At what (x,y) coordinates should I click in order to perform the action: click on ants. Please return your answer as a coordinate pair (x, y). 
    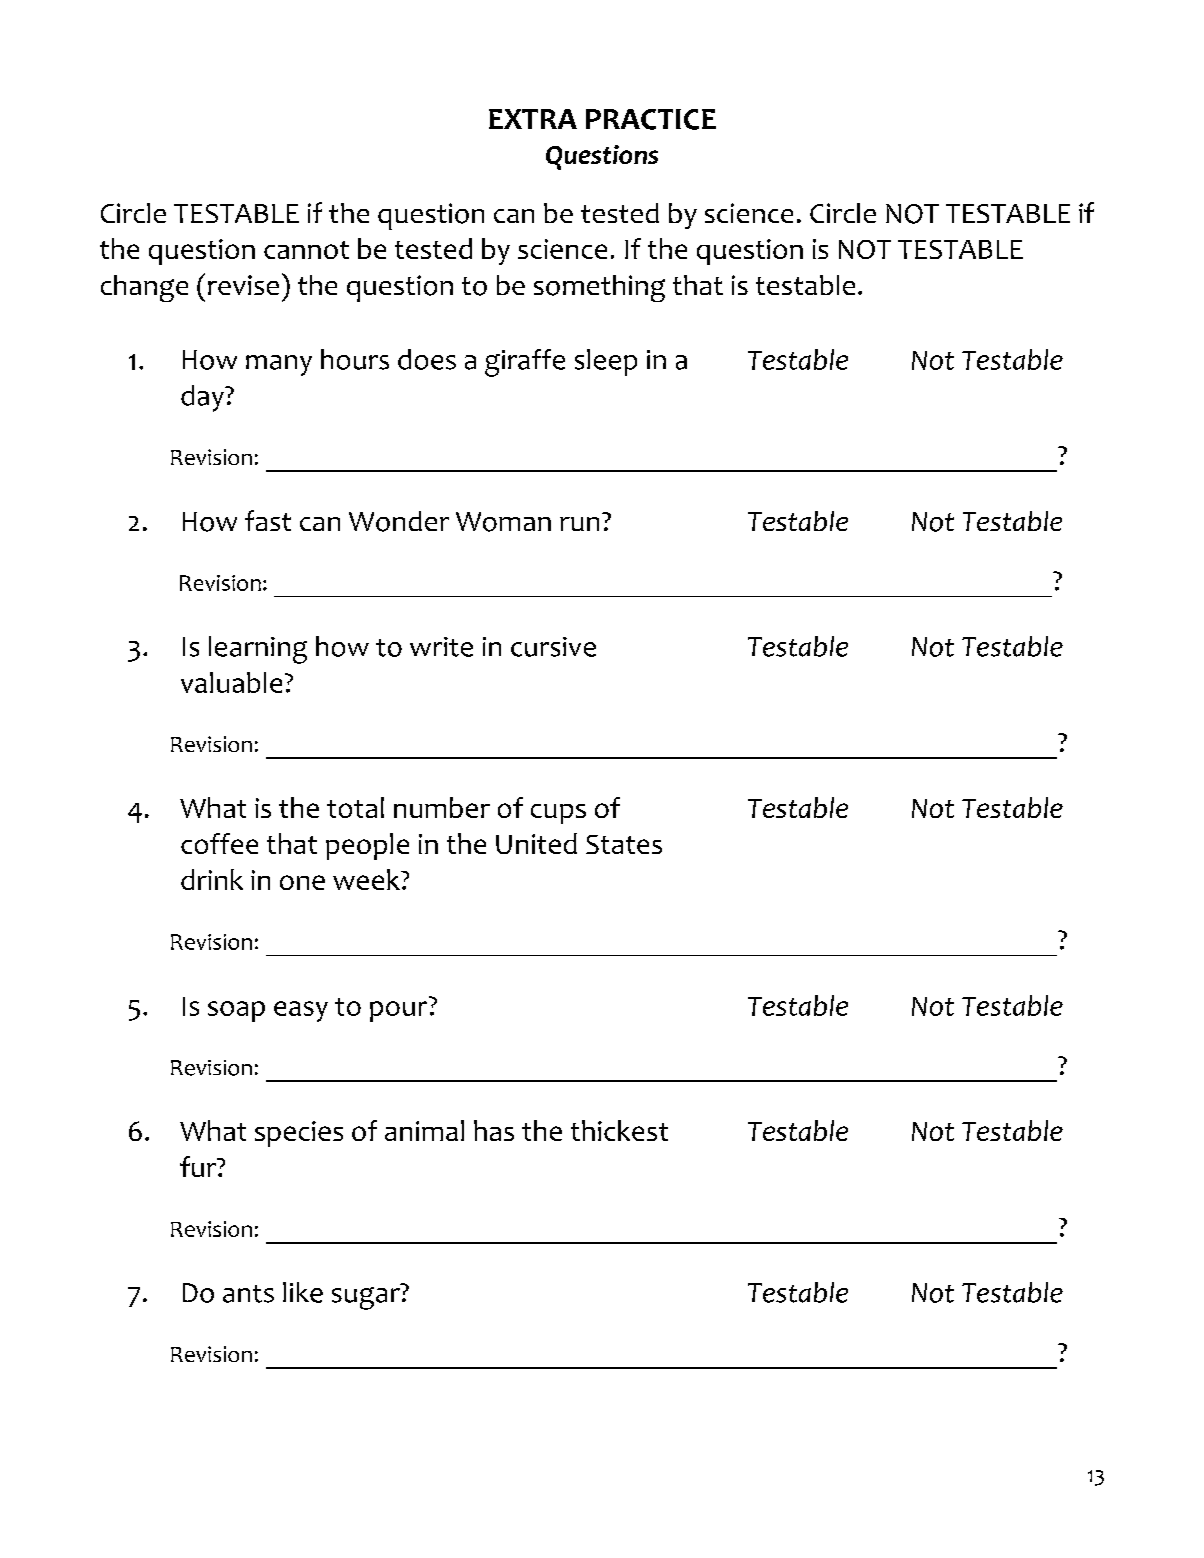
    Looking at the image, I should click on (248, 1294).
